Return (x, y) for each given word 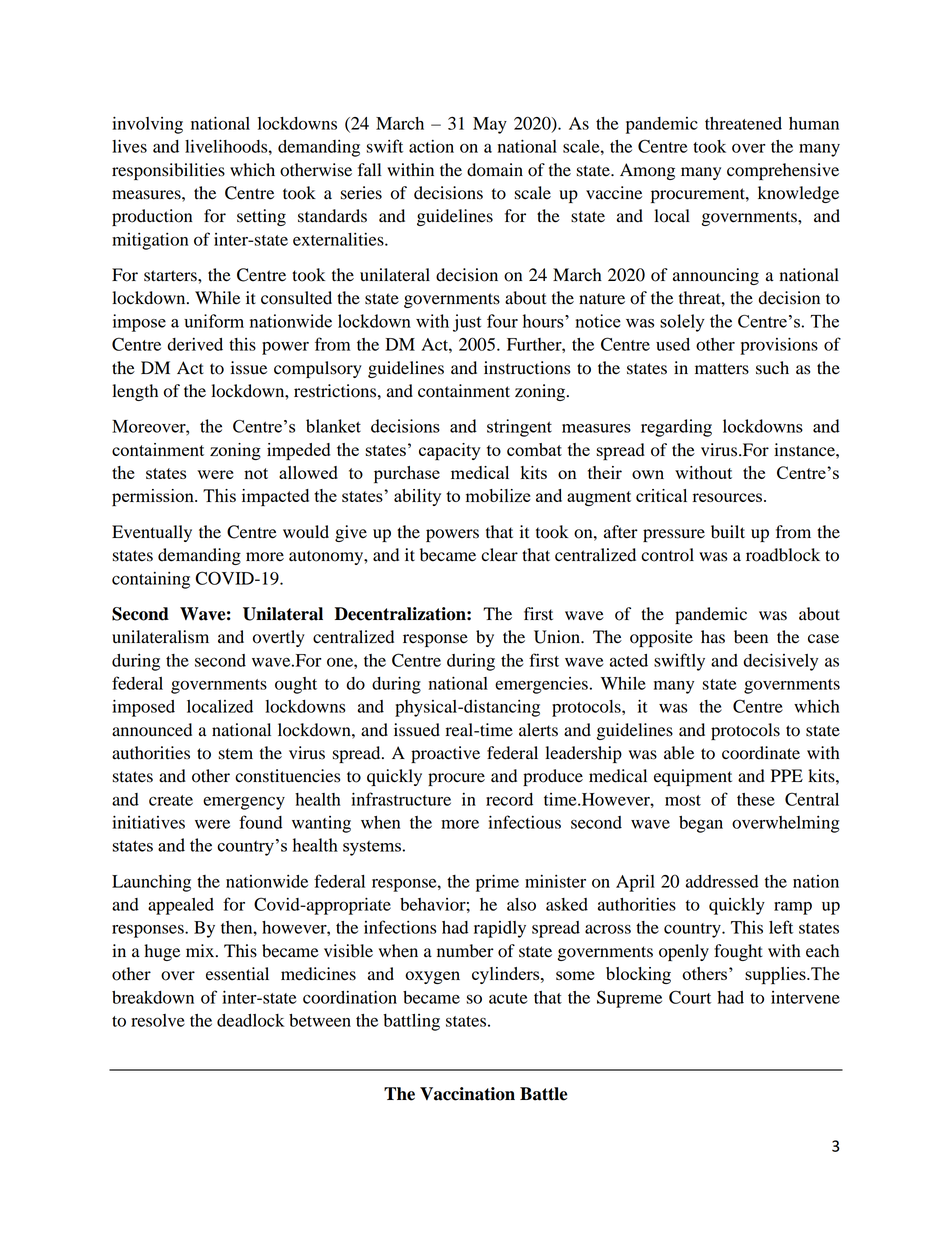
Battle (544, 1094)
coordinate (761, 753)
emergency (244, 803)
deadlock (250, 1020)
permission (154, 498)
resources (729, 497)
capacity (450, 452)
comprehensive (783, 171)
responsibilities (168, 171)
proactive (445, 754)
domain (495, 170)
